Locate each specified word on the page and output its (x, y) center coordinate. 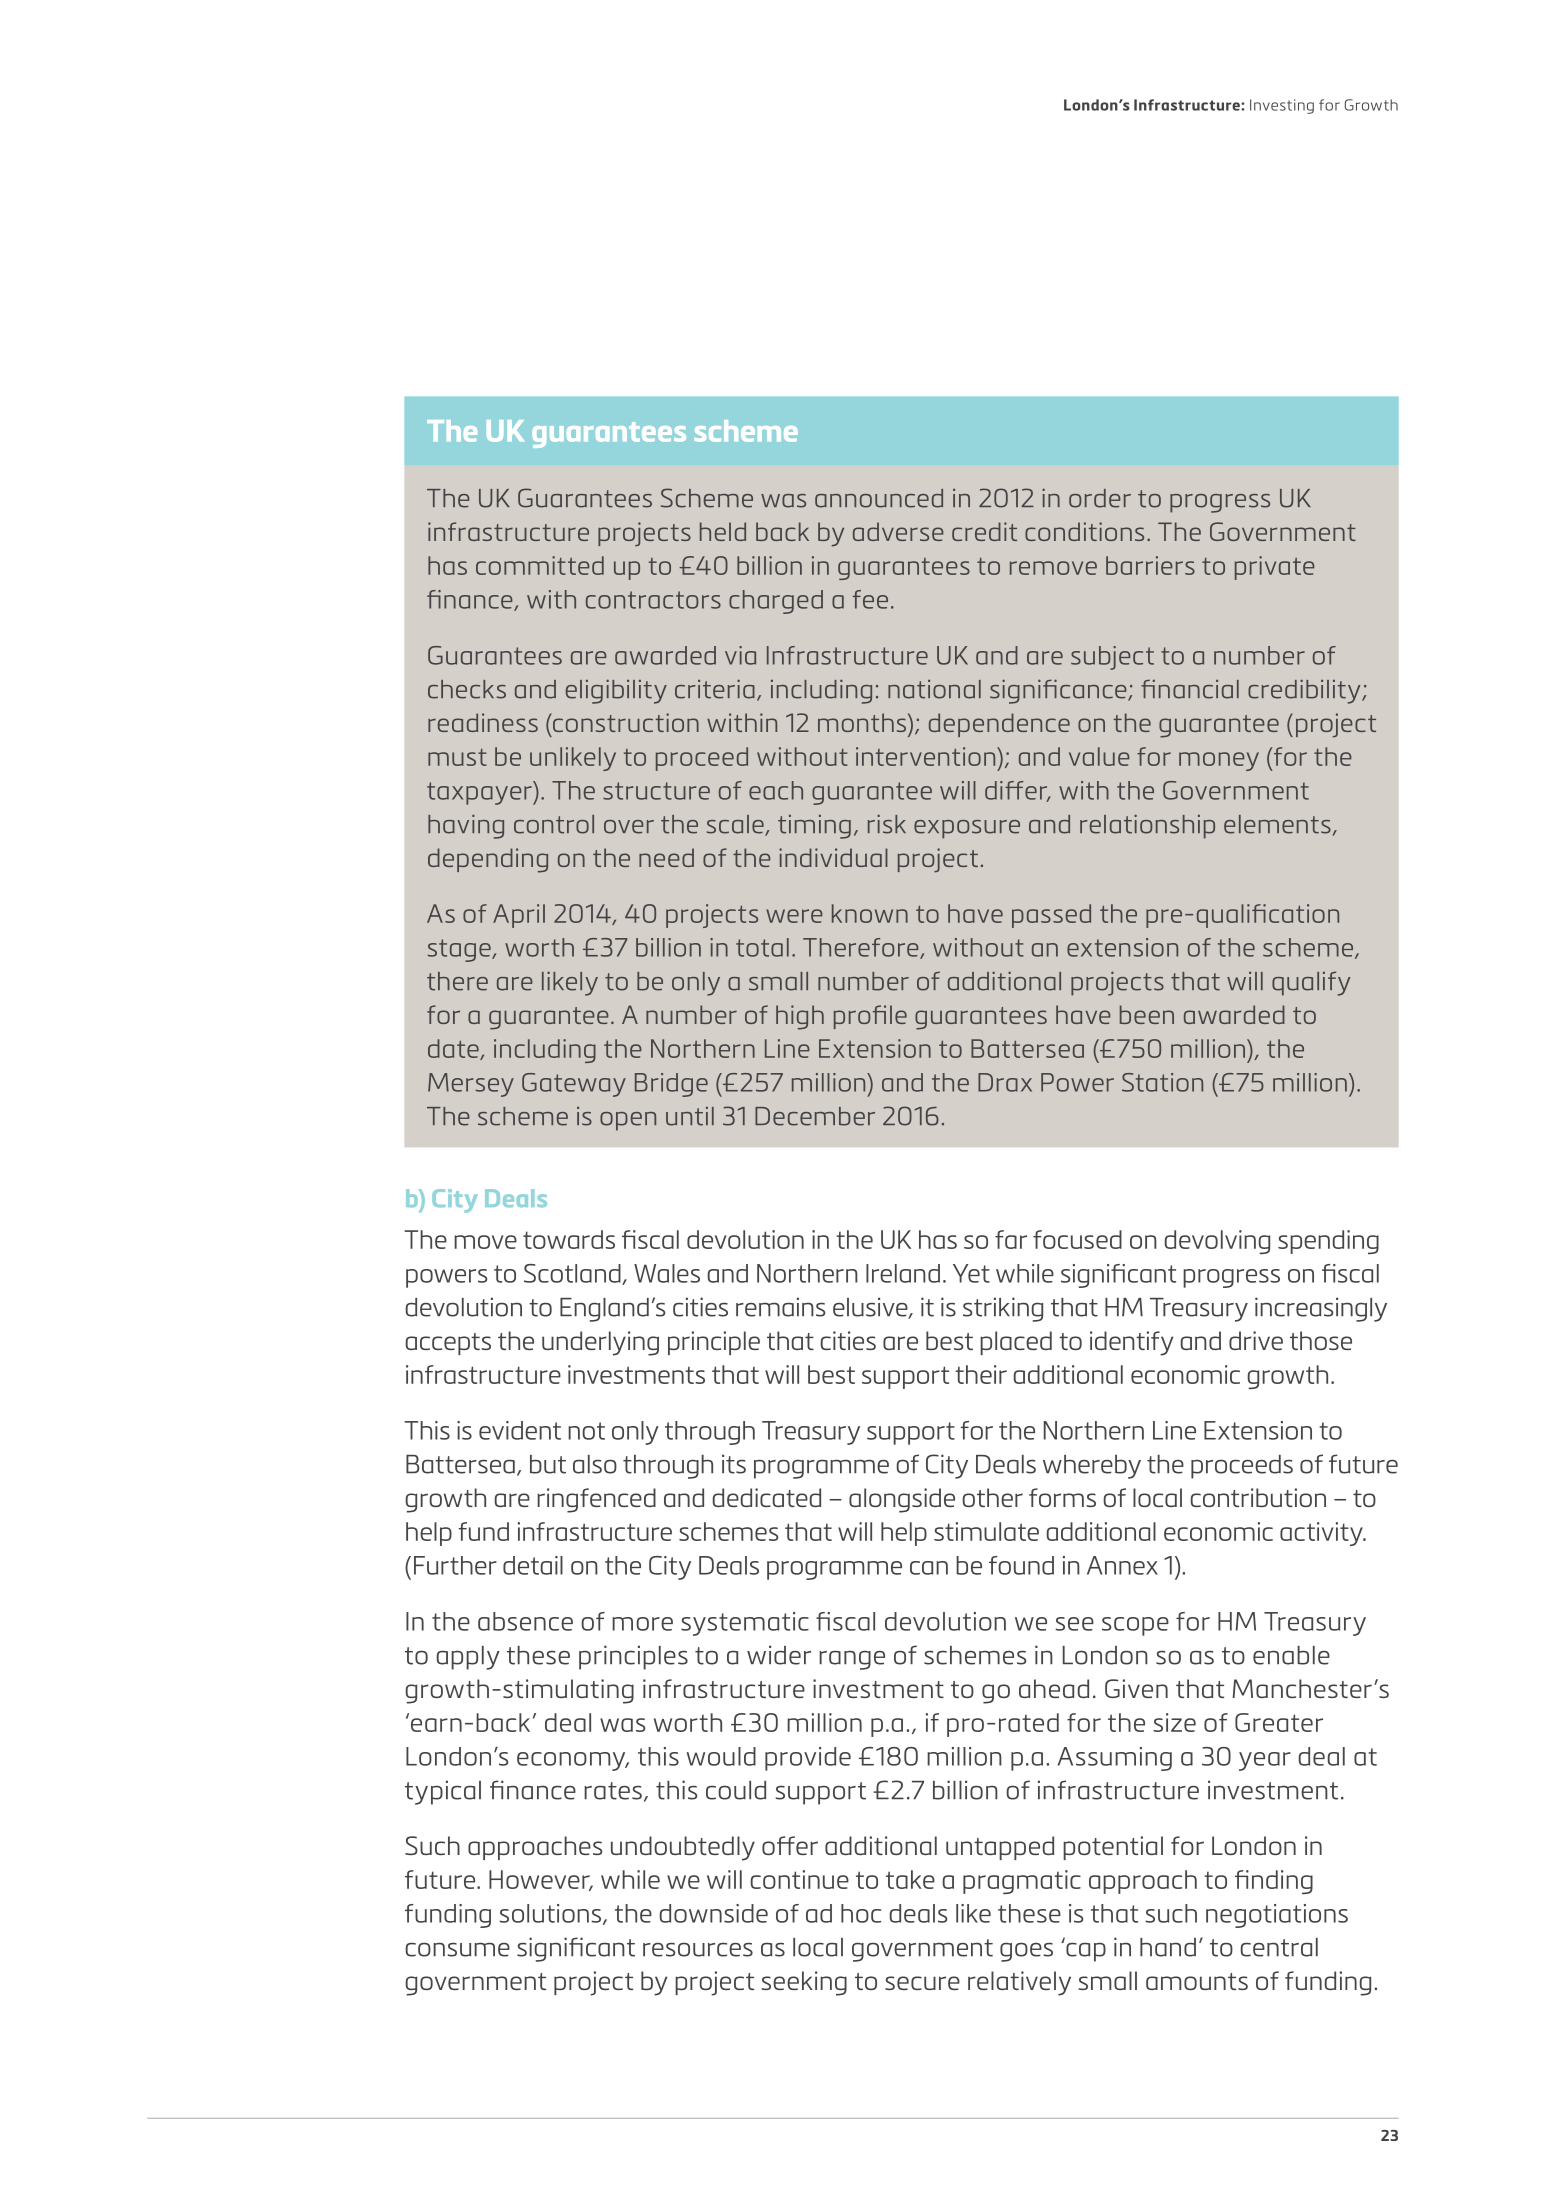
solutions (551, 1914)
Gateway (574, 1085)
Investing (1282, 106)
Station (1162, 1082)
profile (870, 1017)
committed (540, 565)
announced (879, 498)
